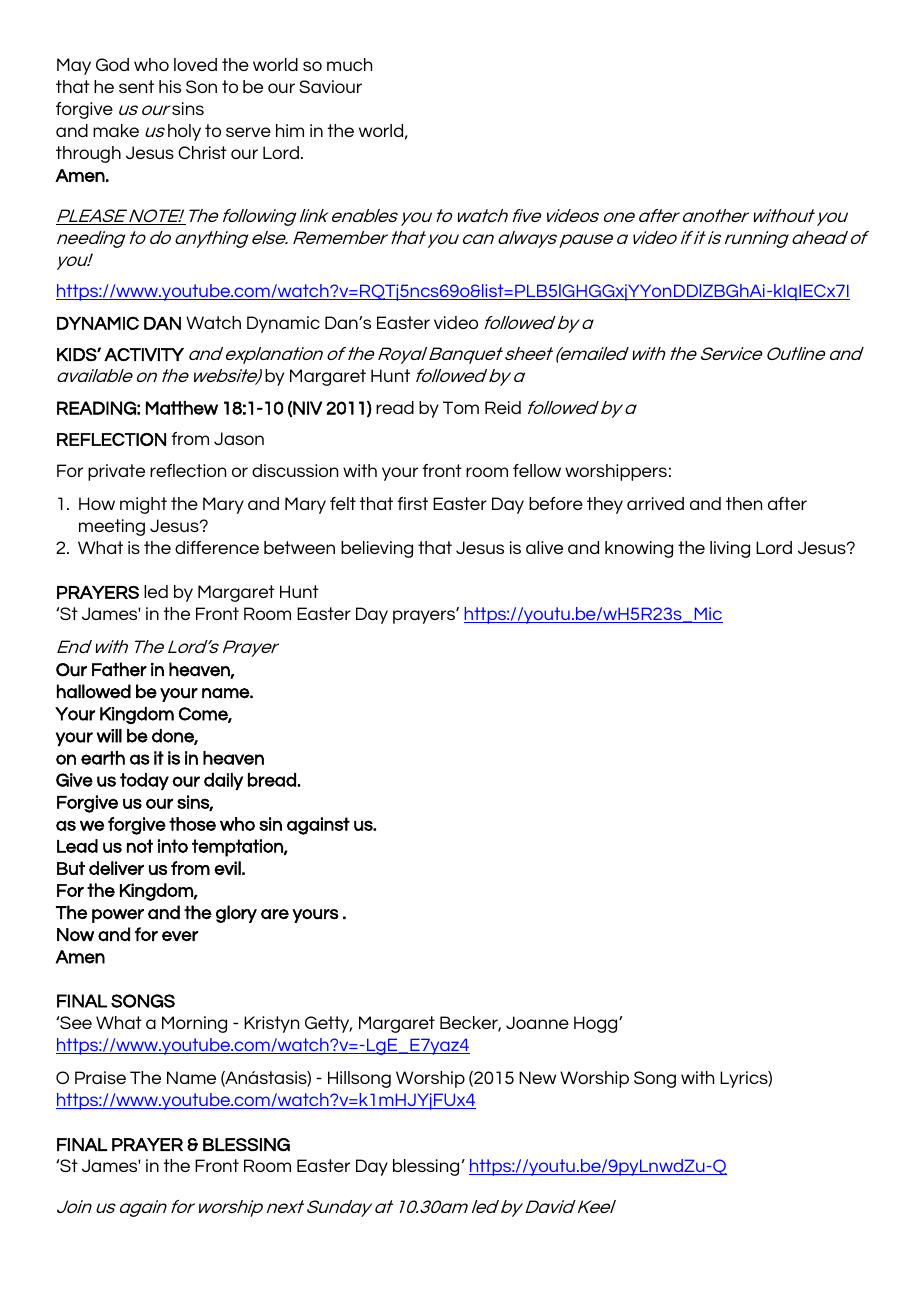 This image has width=924, height=1308. What do you see at coordinates (328, 1024) in the image?
I see `Getty` at bounding box center [328, 1024].
